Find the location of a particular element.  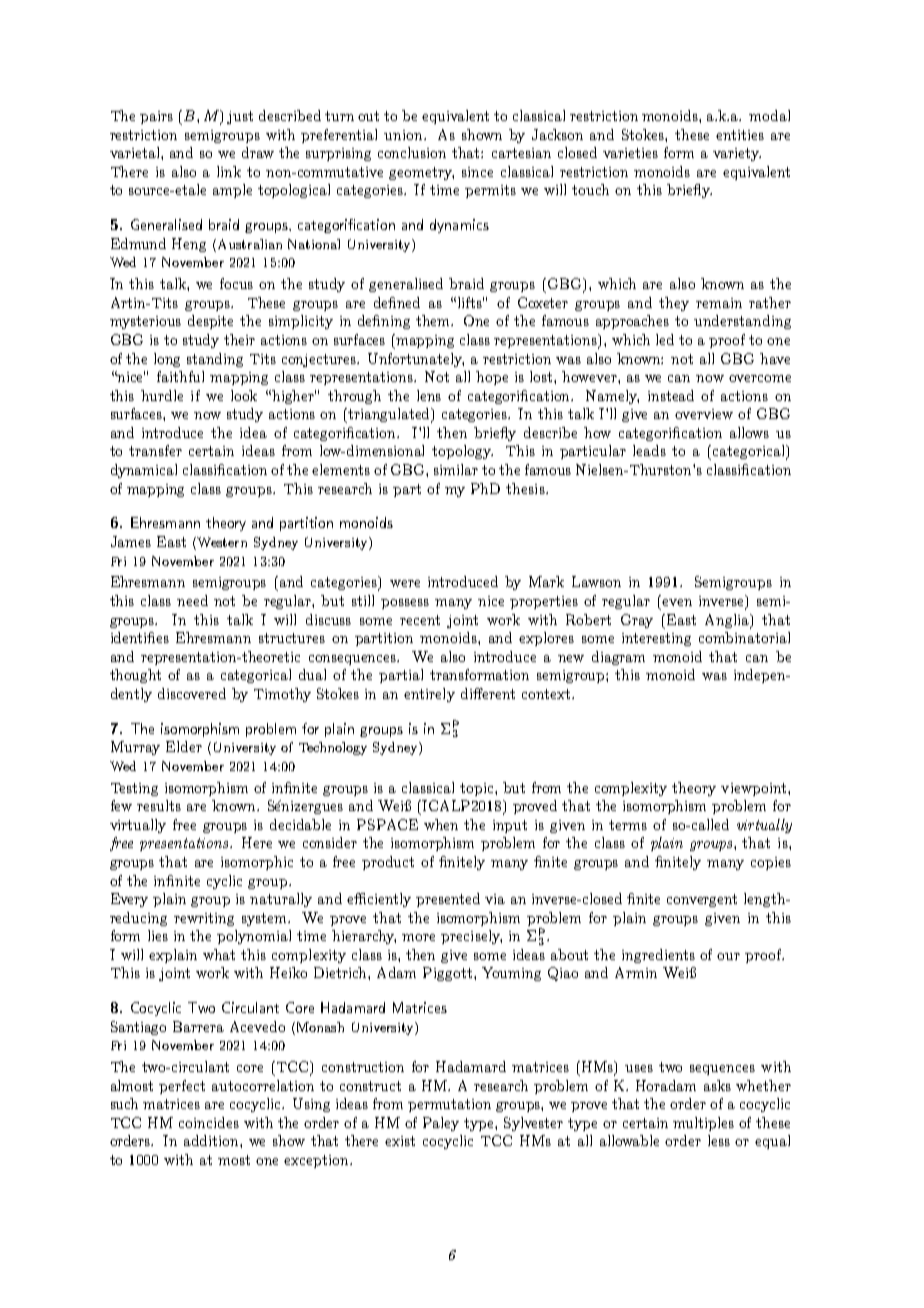

transfer is located at coordinates (155, 450).
